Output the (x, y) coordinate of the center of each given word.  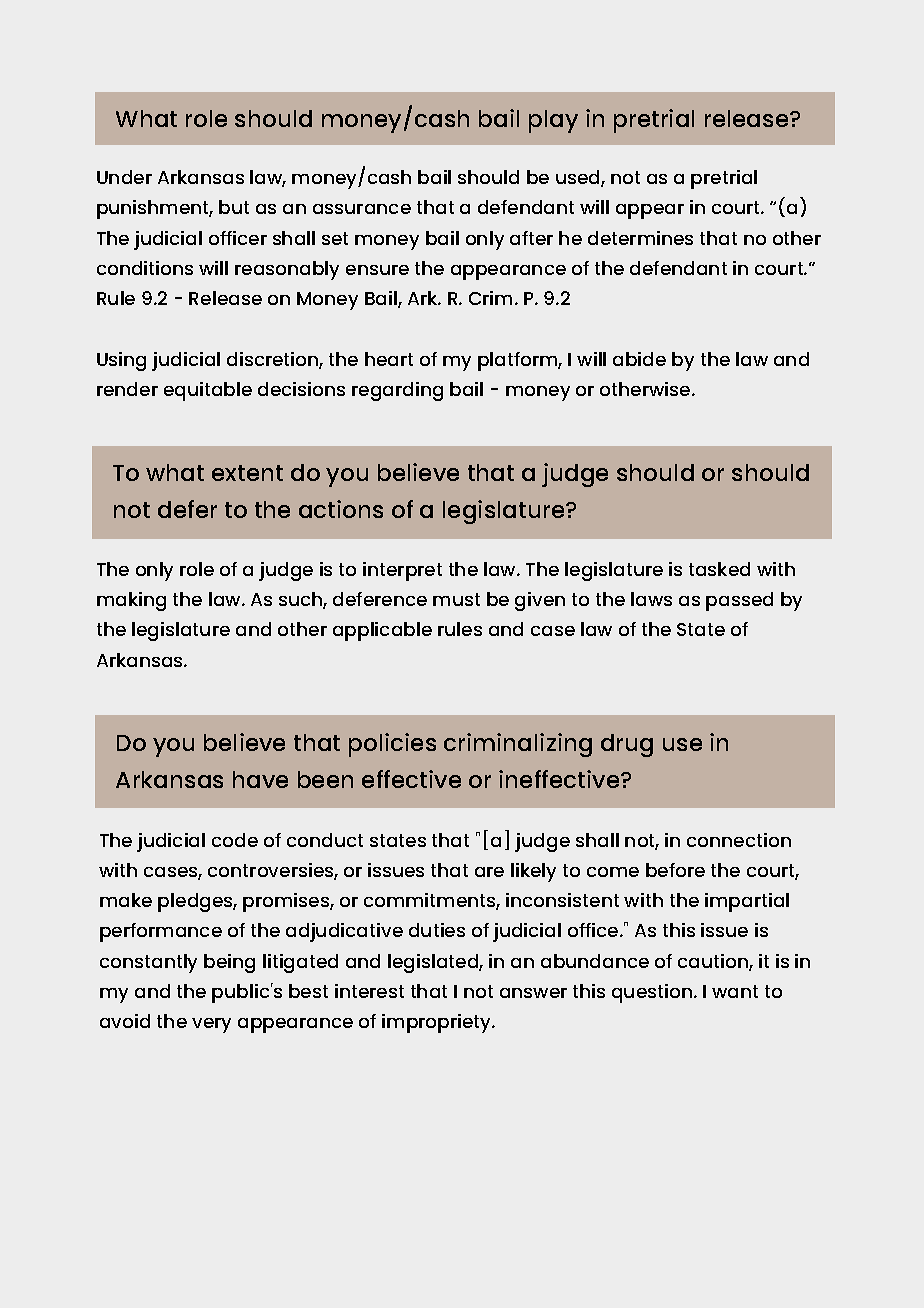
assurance (362, 209)
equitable (208, 391)
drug (627, 745)
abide (639, 359)
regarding (397, 391)
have (260, 779)
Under (124, 177)
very (211, 1025)
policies (392, 745)
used (579, 178)
